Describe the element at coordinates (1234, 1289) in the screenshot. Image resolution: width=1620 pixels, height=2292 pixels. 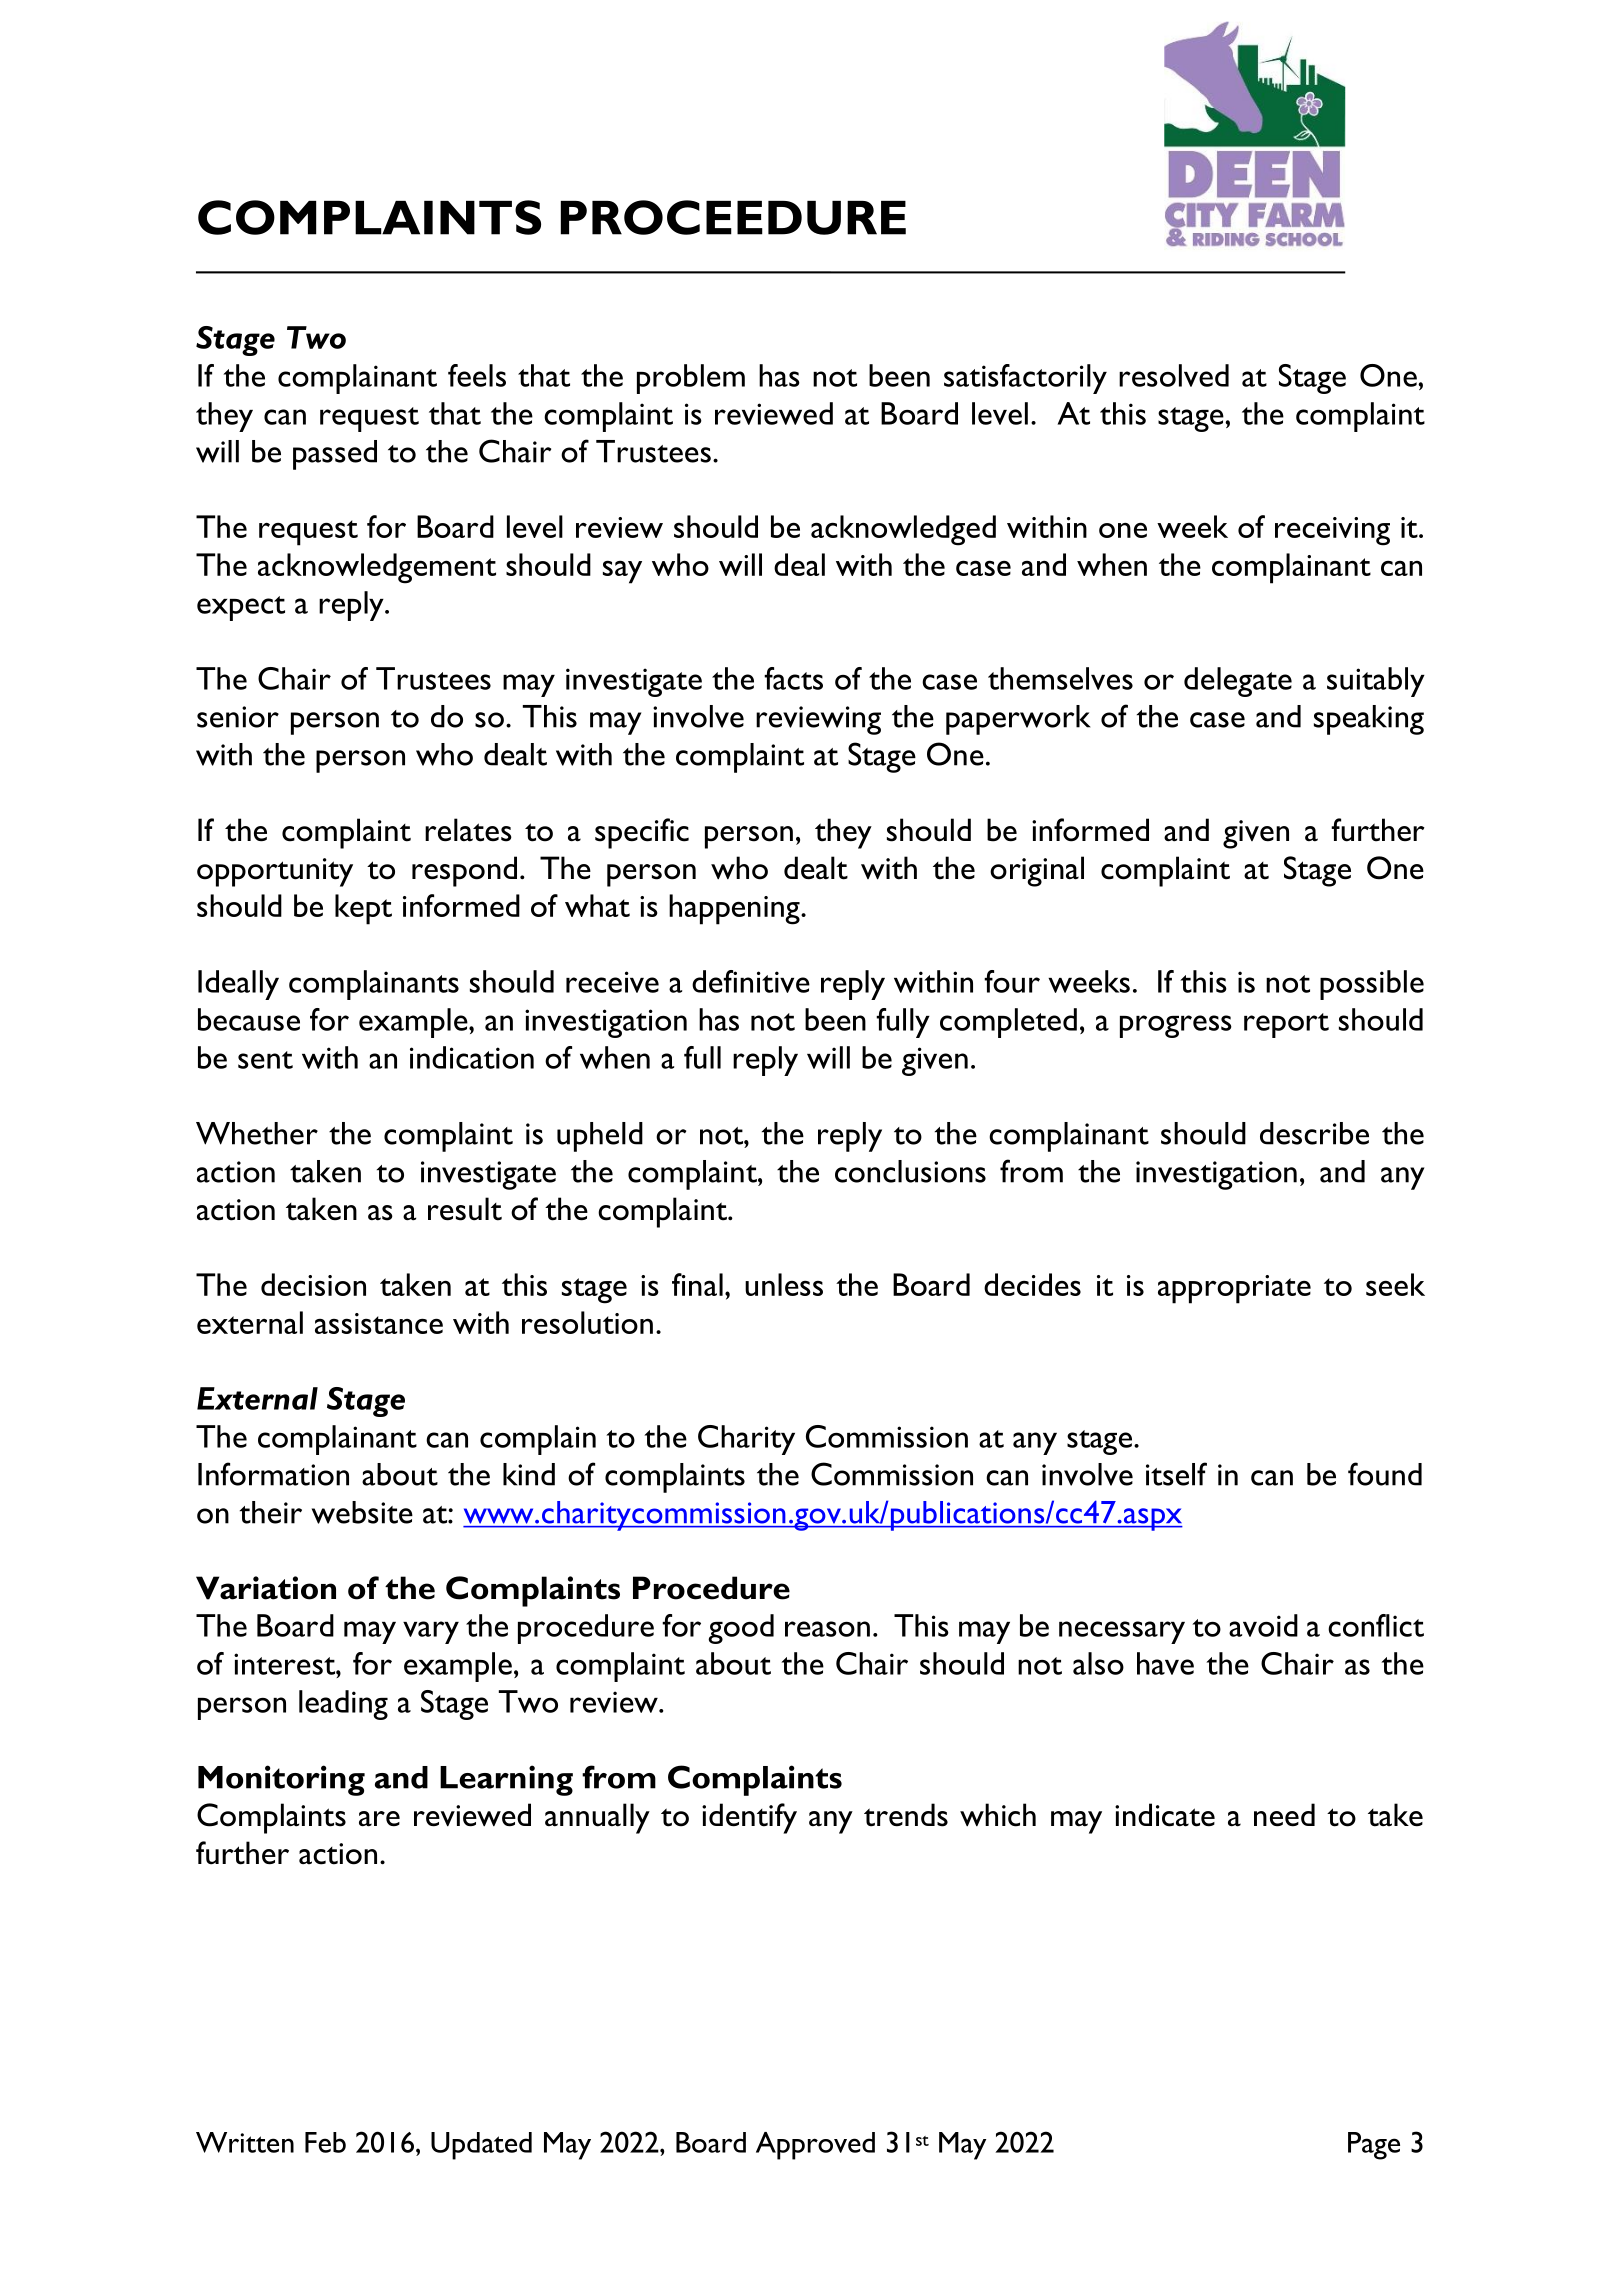
I see `appropriate` at that location.
